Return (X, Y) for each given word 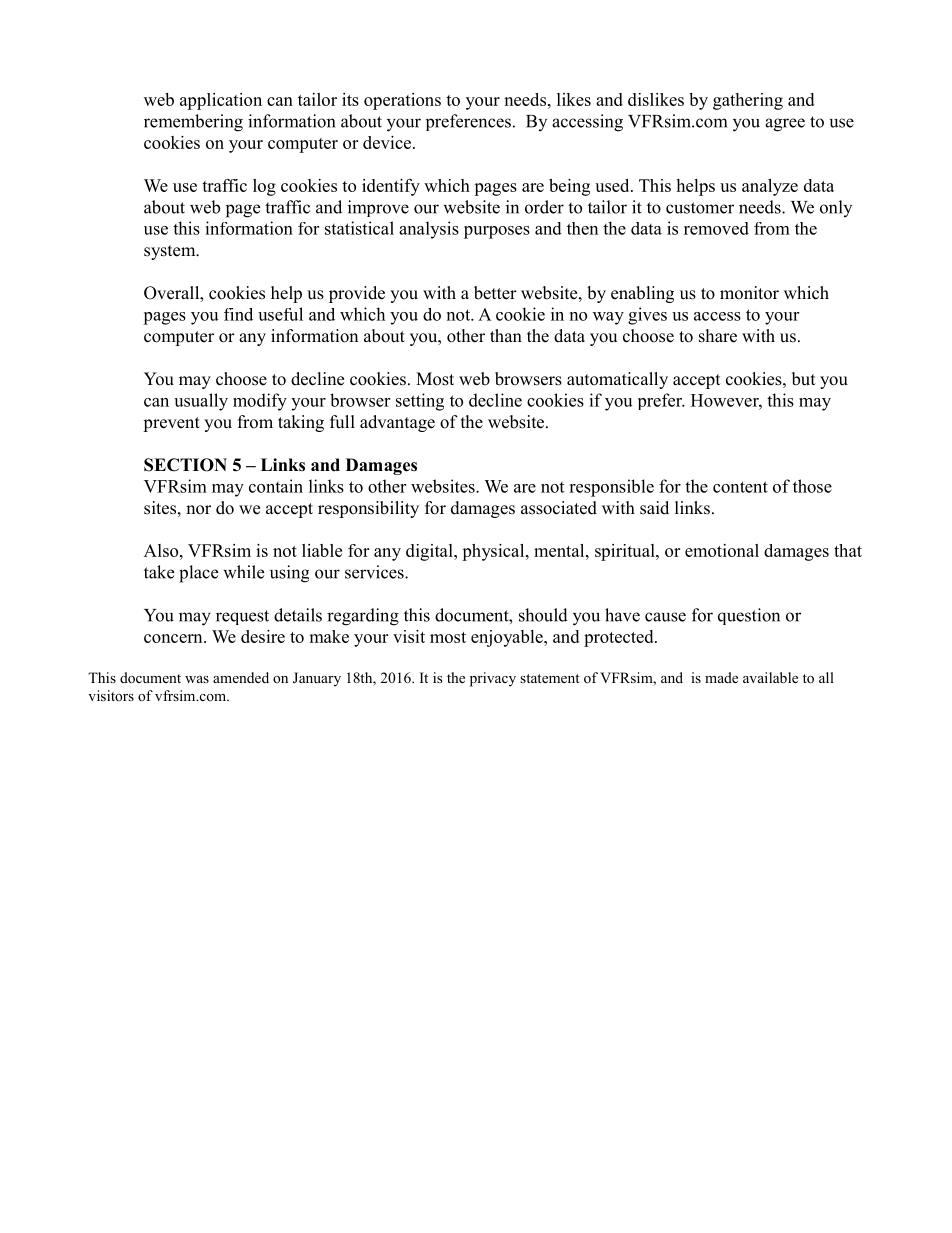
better (495, 293)
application (221, 101)
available (770, 677)
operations (402, 101)
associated (559, 508)
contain (276, 486)
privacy (493, 679)
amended (241, 677)
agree (785, 125)
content (740, 487)
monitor (749, 293)
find (238, 314)
